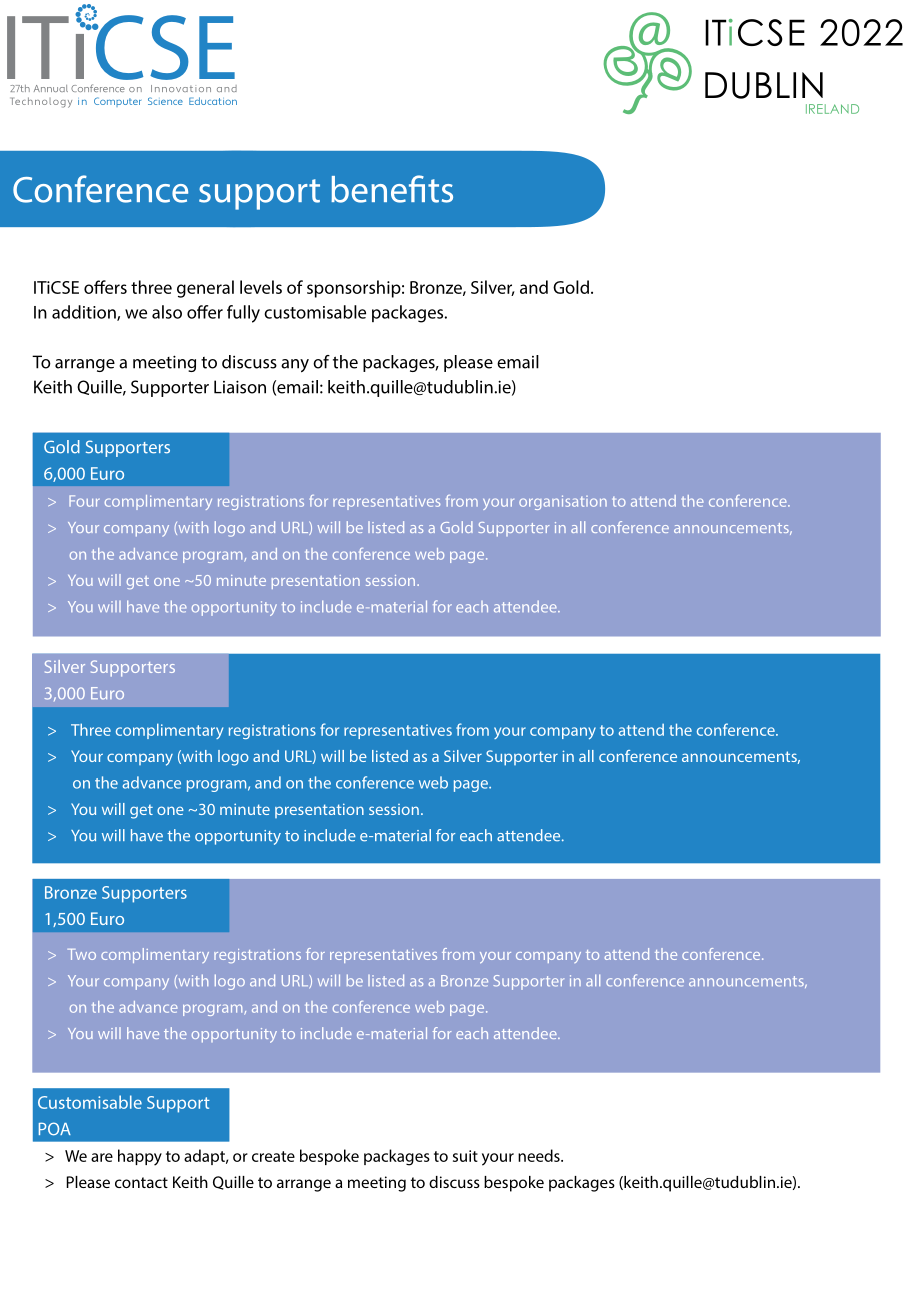  I want to click on Liaison, so click(240, 387).
